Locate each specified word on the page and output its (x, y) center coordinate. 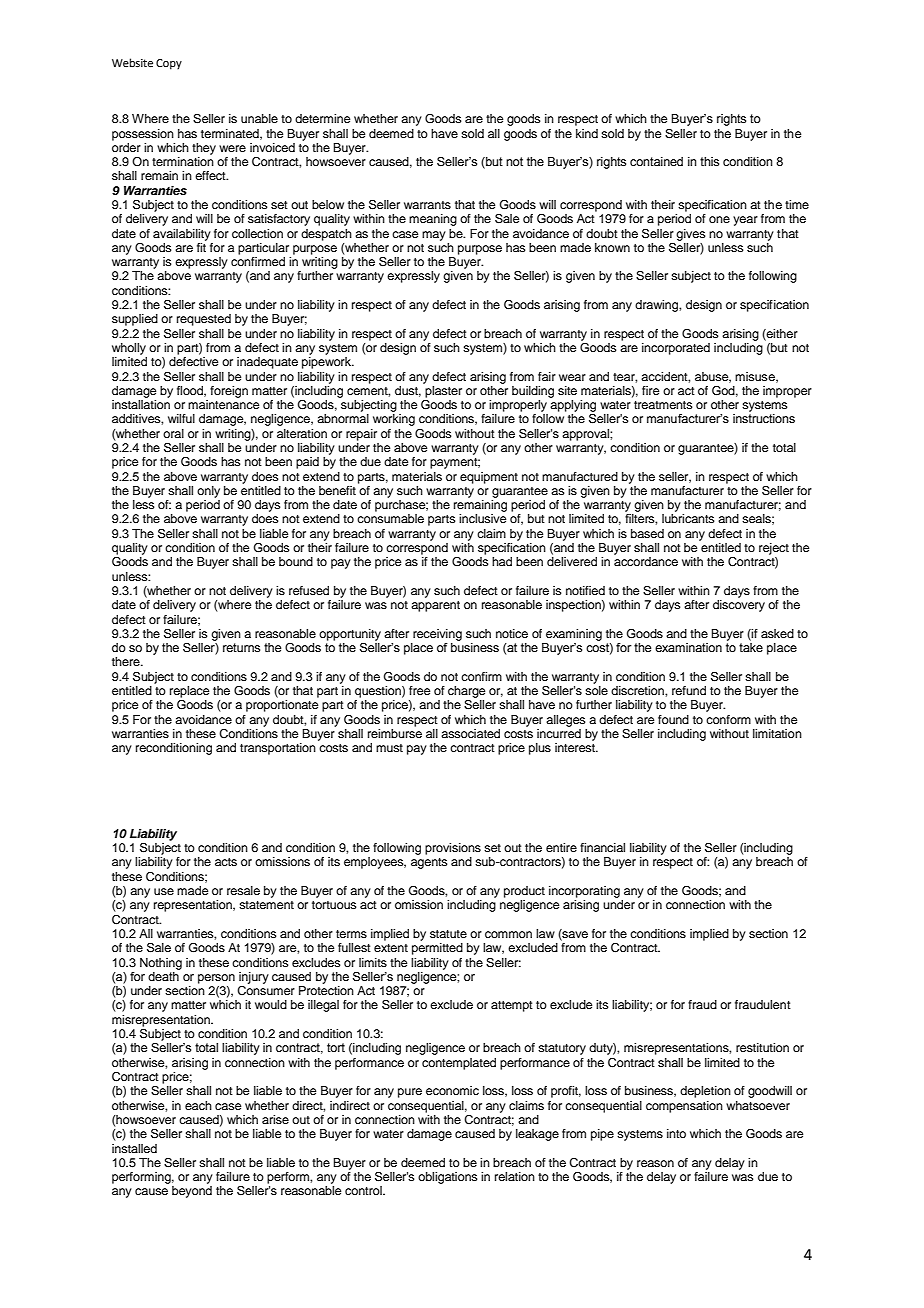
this (709, 161)
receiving (437, 635)
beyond (192, 1192)
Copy (169, 64)
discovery (739, 606)
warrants (427, 205)
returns (241, 647)
